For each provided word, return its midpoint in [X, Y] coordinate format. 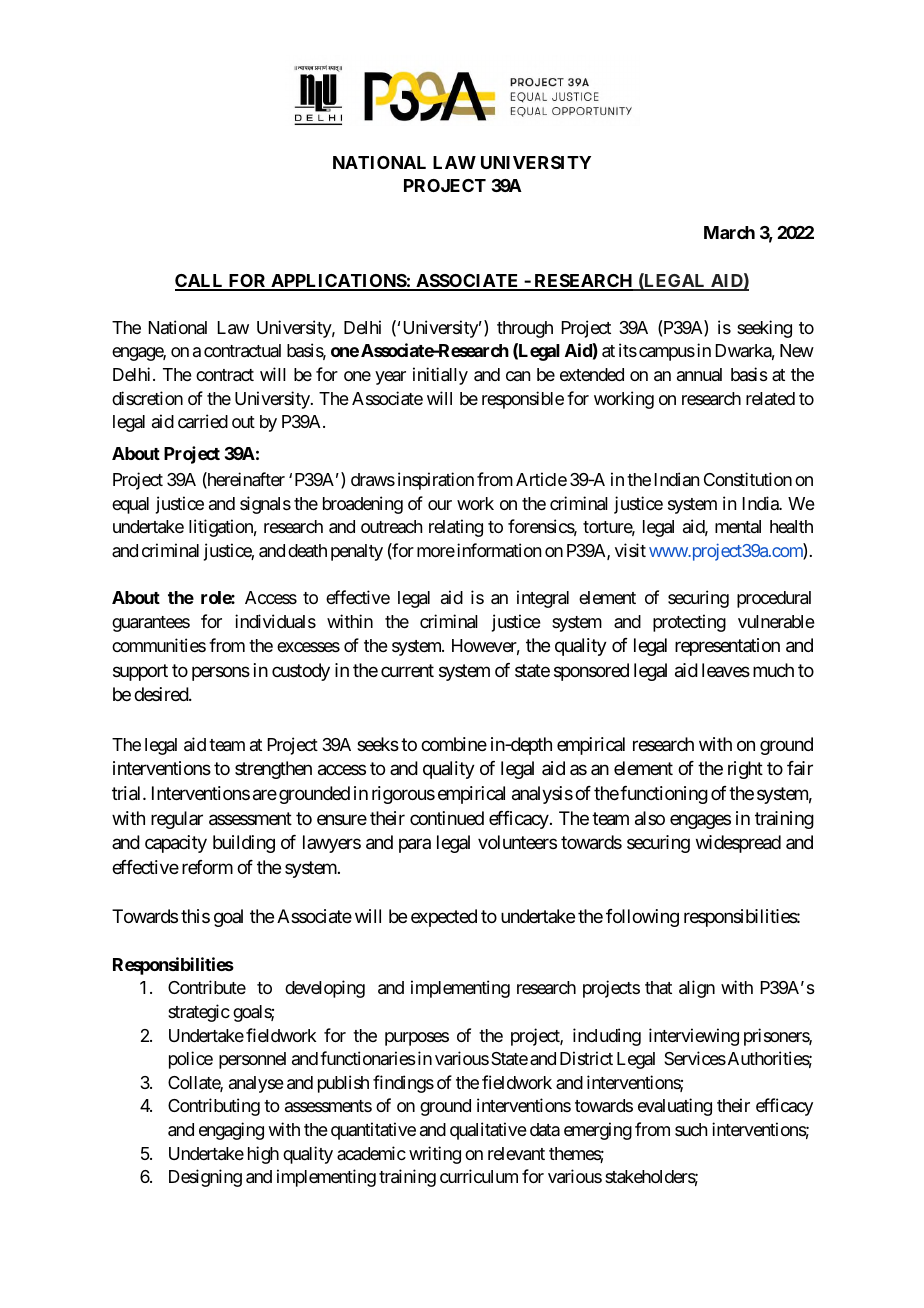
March [729, 232]
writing [435, 1155]
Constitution [748, 479]
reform [207, 867]
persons [221, 673]
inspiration [436, 481]
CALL [200, 282]
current [407, 670]
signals [265, 505]
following [642, 918]
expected [444, 918]
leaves [726, 670]
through [525, 329]
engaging [231, 1131]
